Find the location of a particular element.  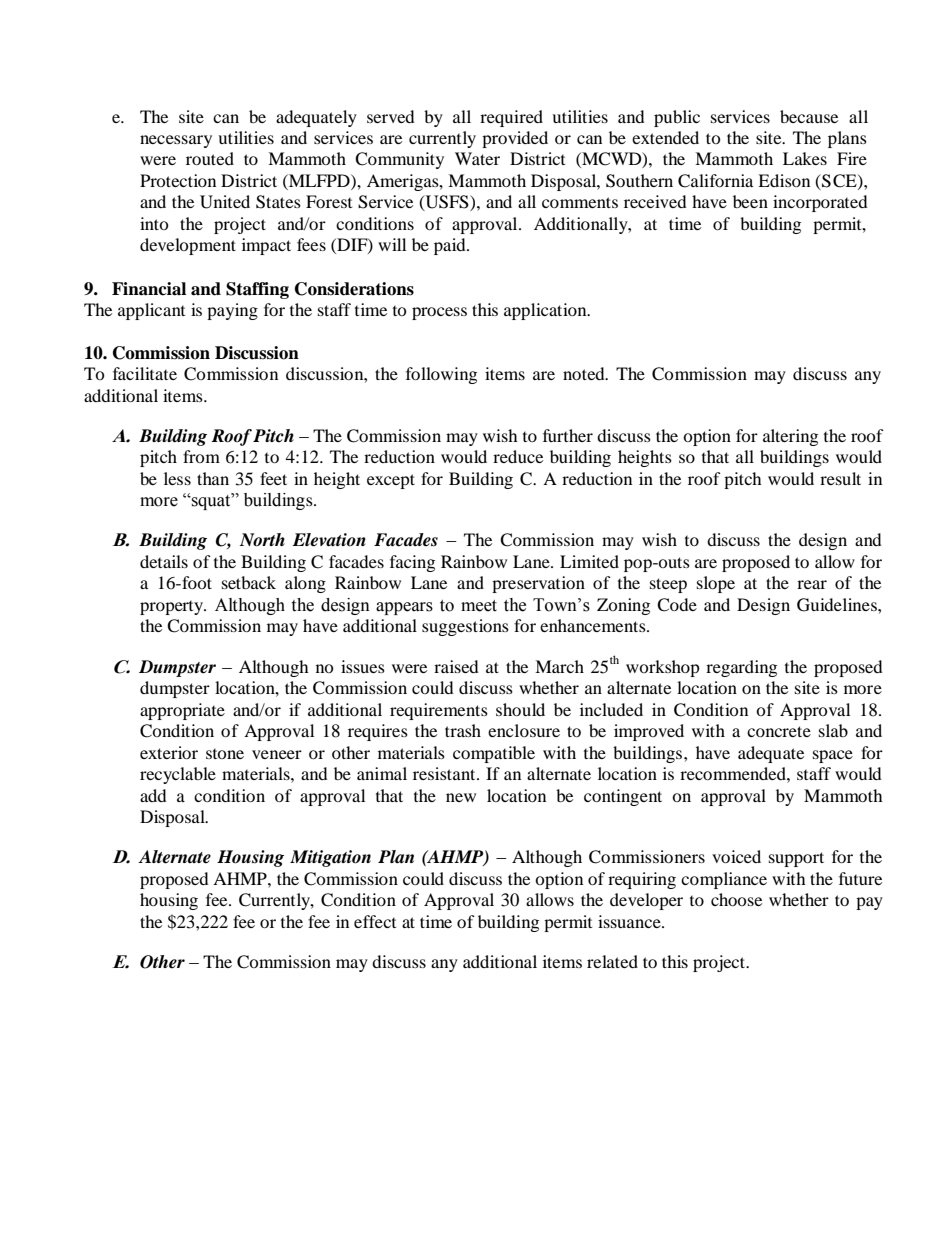

Lakes is located at coordinates (805, 158).
